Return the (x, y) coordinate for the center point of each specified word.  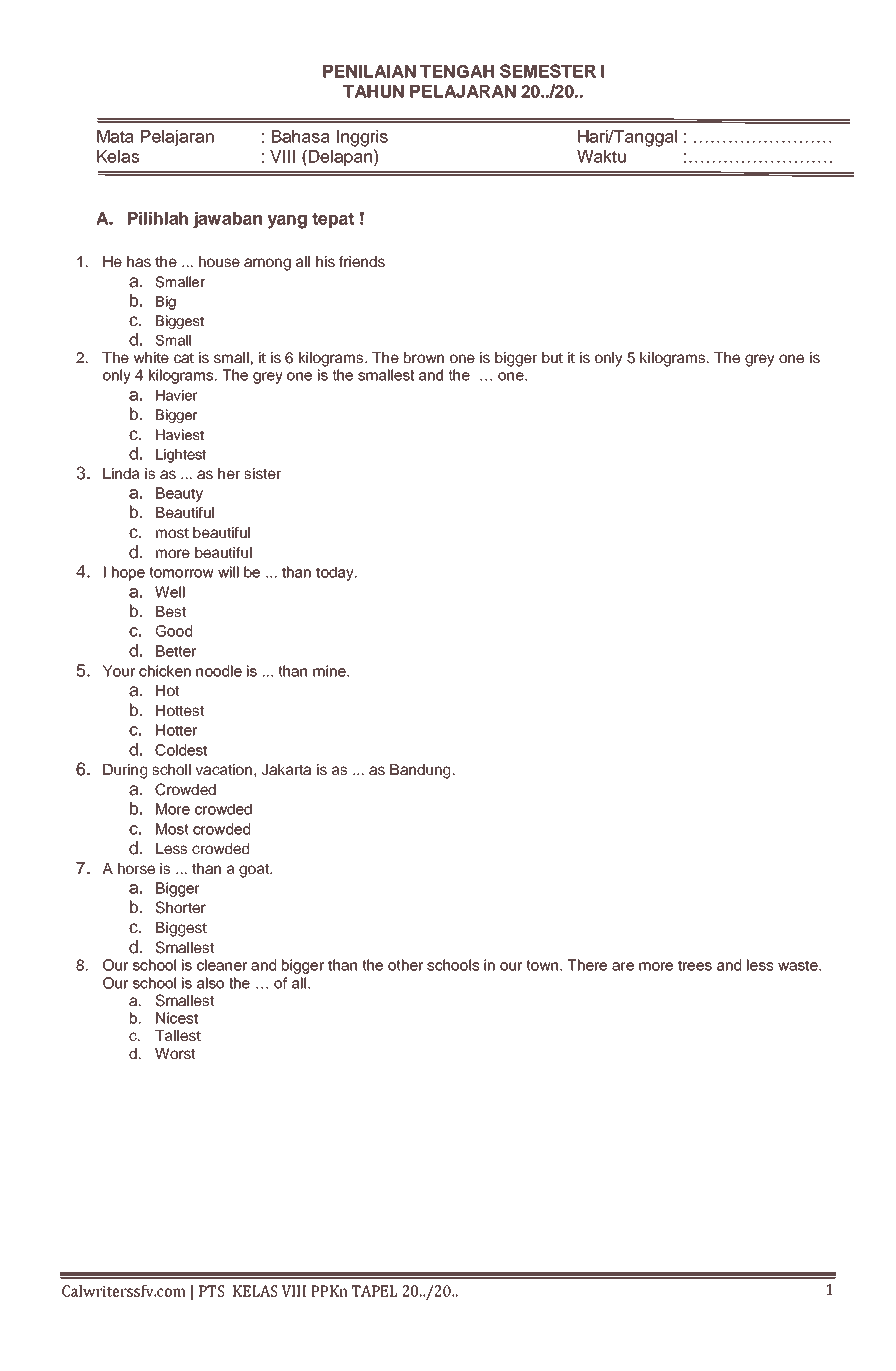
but (552, 357)
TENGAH (457, 71)
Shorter (181, 907)
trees (695, 965)
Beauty (179, 494)
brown (424, 357)
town (542, 965)
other (405, 965)
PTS (211, 1291)
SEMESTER (548, 71)
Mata (115, 136)
